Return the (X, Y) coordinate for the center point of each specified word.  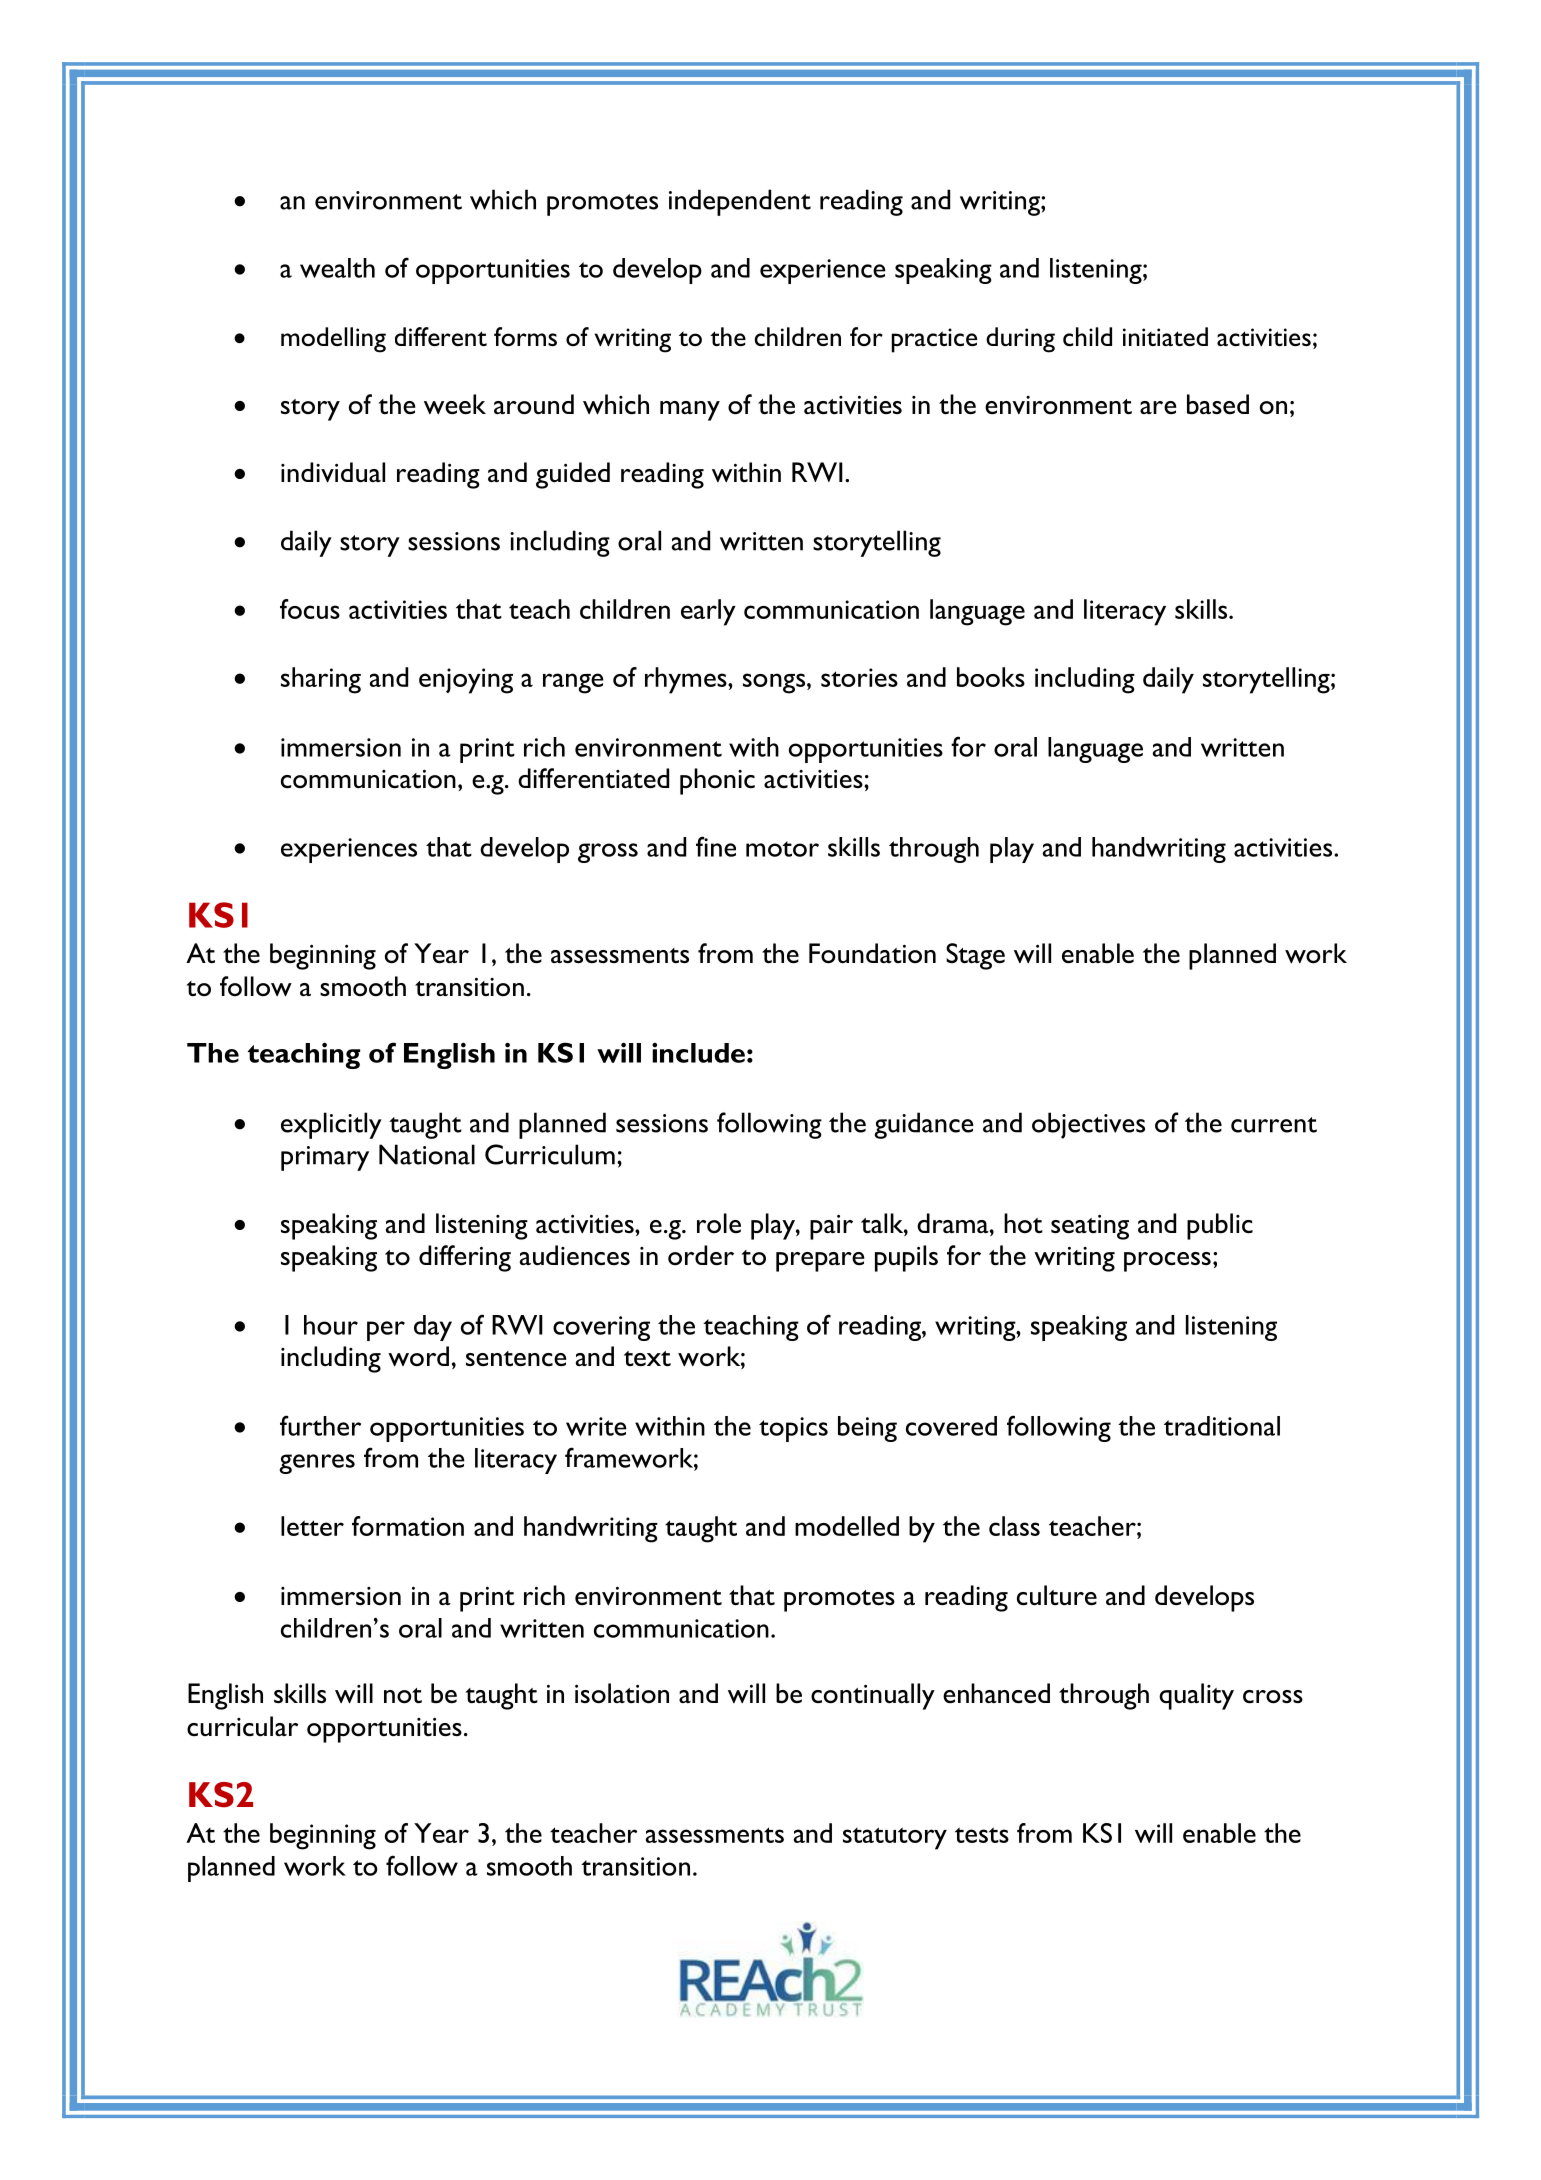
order (701, 1255)
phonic (717, 781)
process (1167, 1262)
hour (331, 1325)
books (991, 677)
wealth (337, 268)
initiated (1165, 336)
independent (740, 202)
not (403, 1696)
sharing (321, 680)
